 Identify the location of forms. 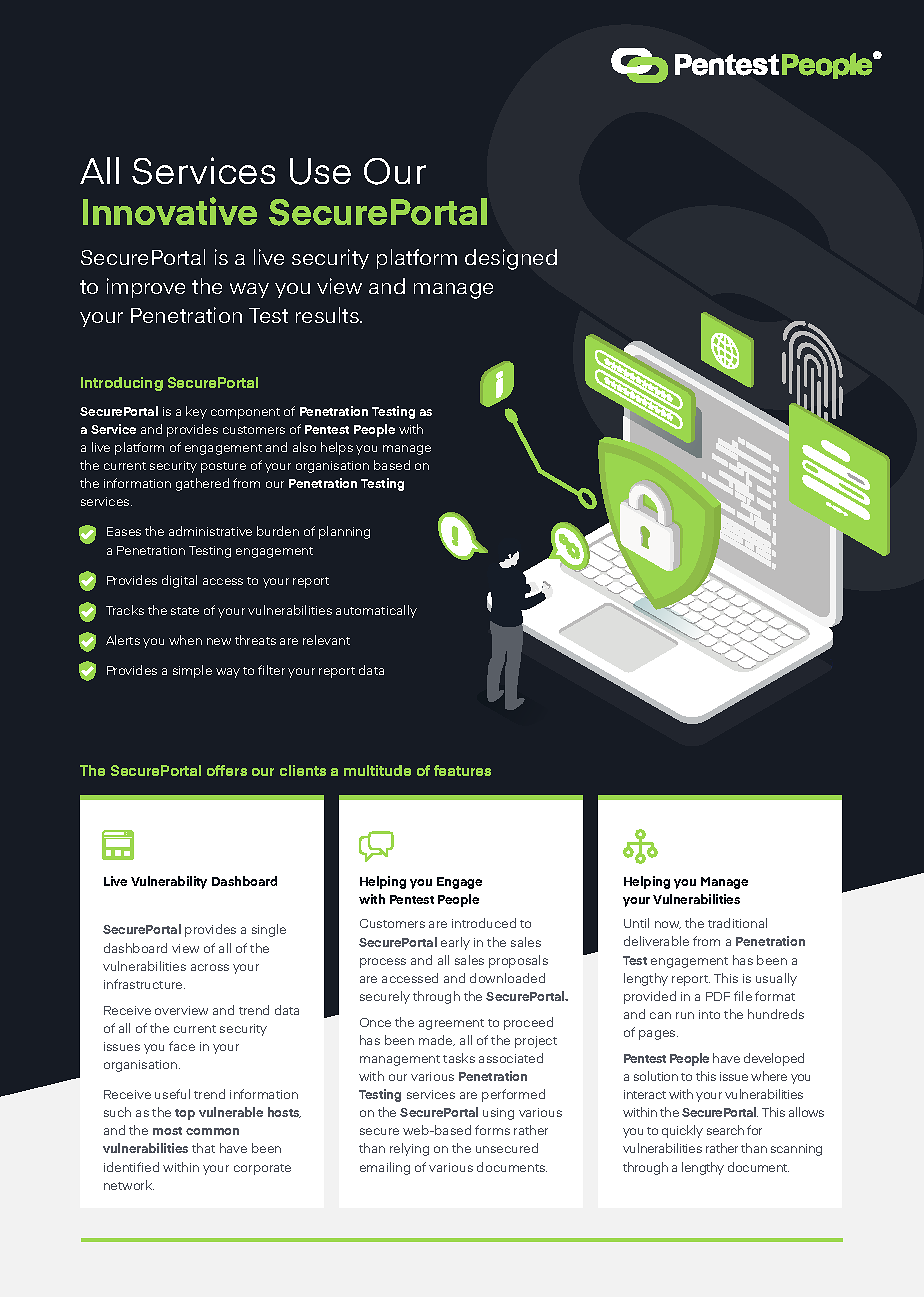
(492, 1130).
